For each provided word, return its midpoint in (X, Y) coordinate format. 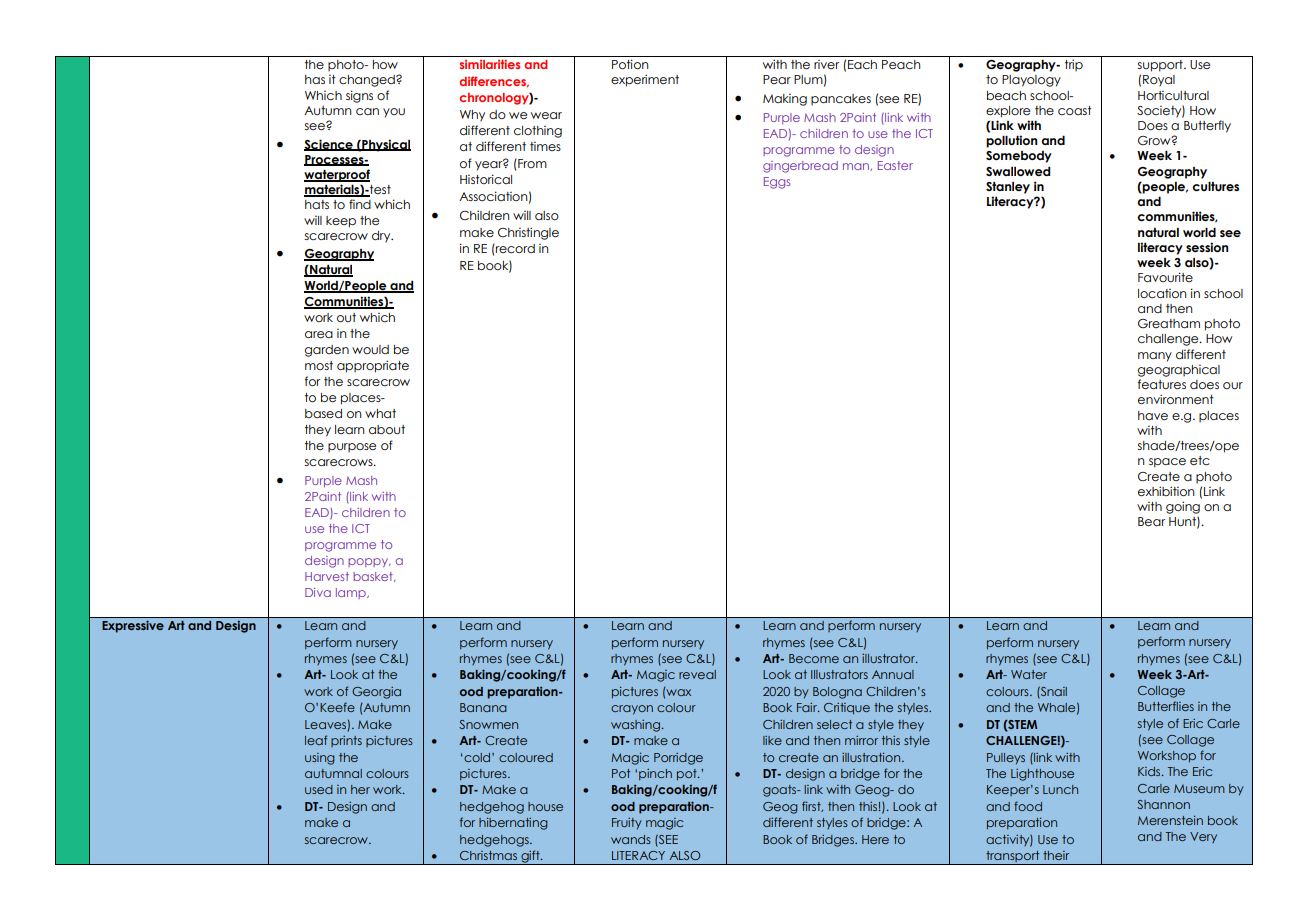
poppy (369, 562)
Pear (777, 79)
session (1207, 247)
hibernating (513, 824)
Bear (1151, 521)
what (380, 413)
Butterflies (1166, 706)
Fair (808, 707)
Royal (1159, 81)
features (1162, 384)
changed (368, 81)
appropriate (373, 366)
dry (382, 237)
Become (814, 658)
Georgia (376, 693)
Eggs (777, 183)
